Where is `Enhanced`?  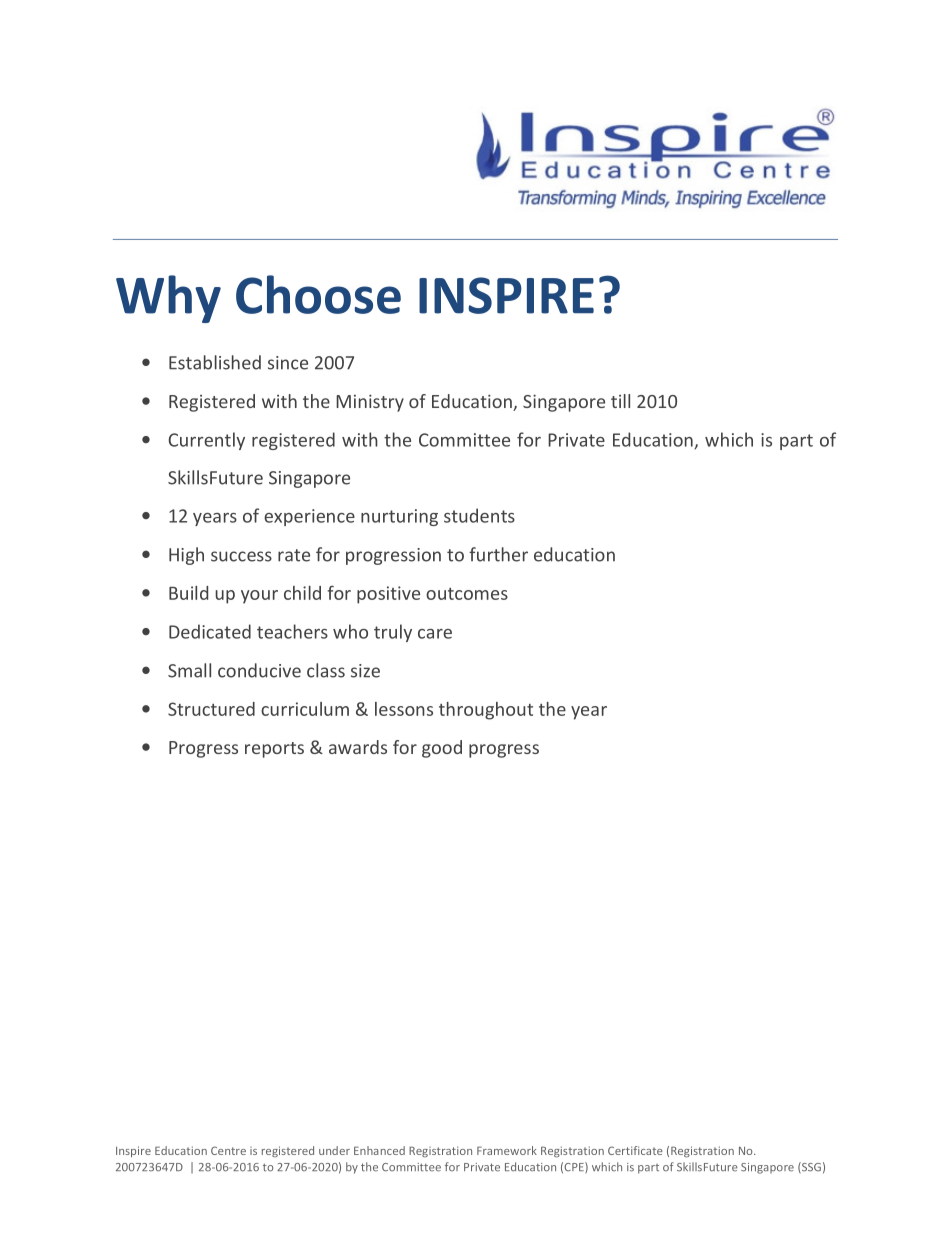
Enhanced is located at coordinates (379, 1150).
